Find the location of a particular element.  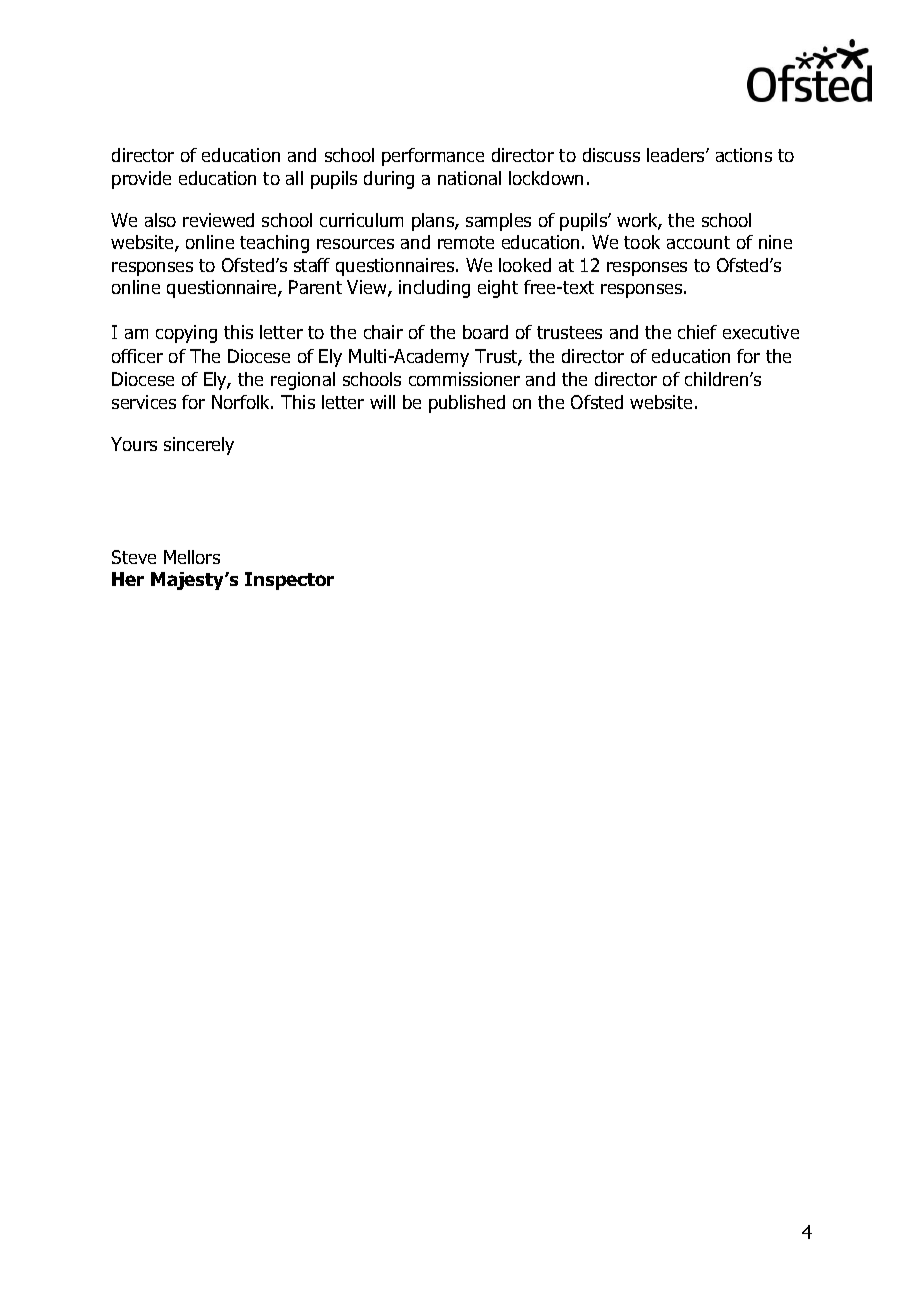

Steve is located at coordinates (134, 557).
